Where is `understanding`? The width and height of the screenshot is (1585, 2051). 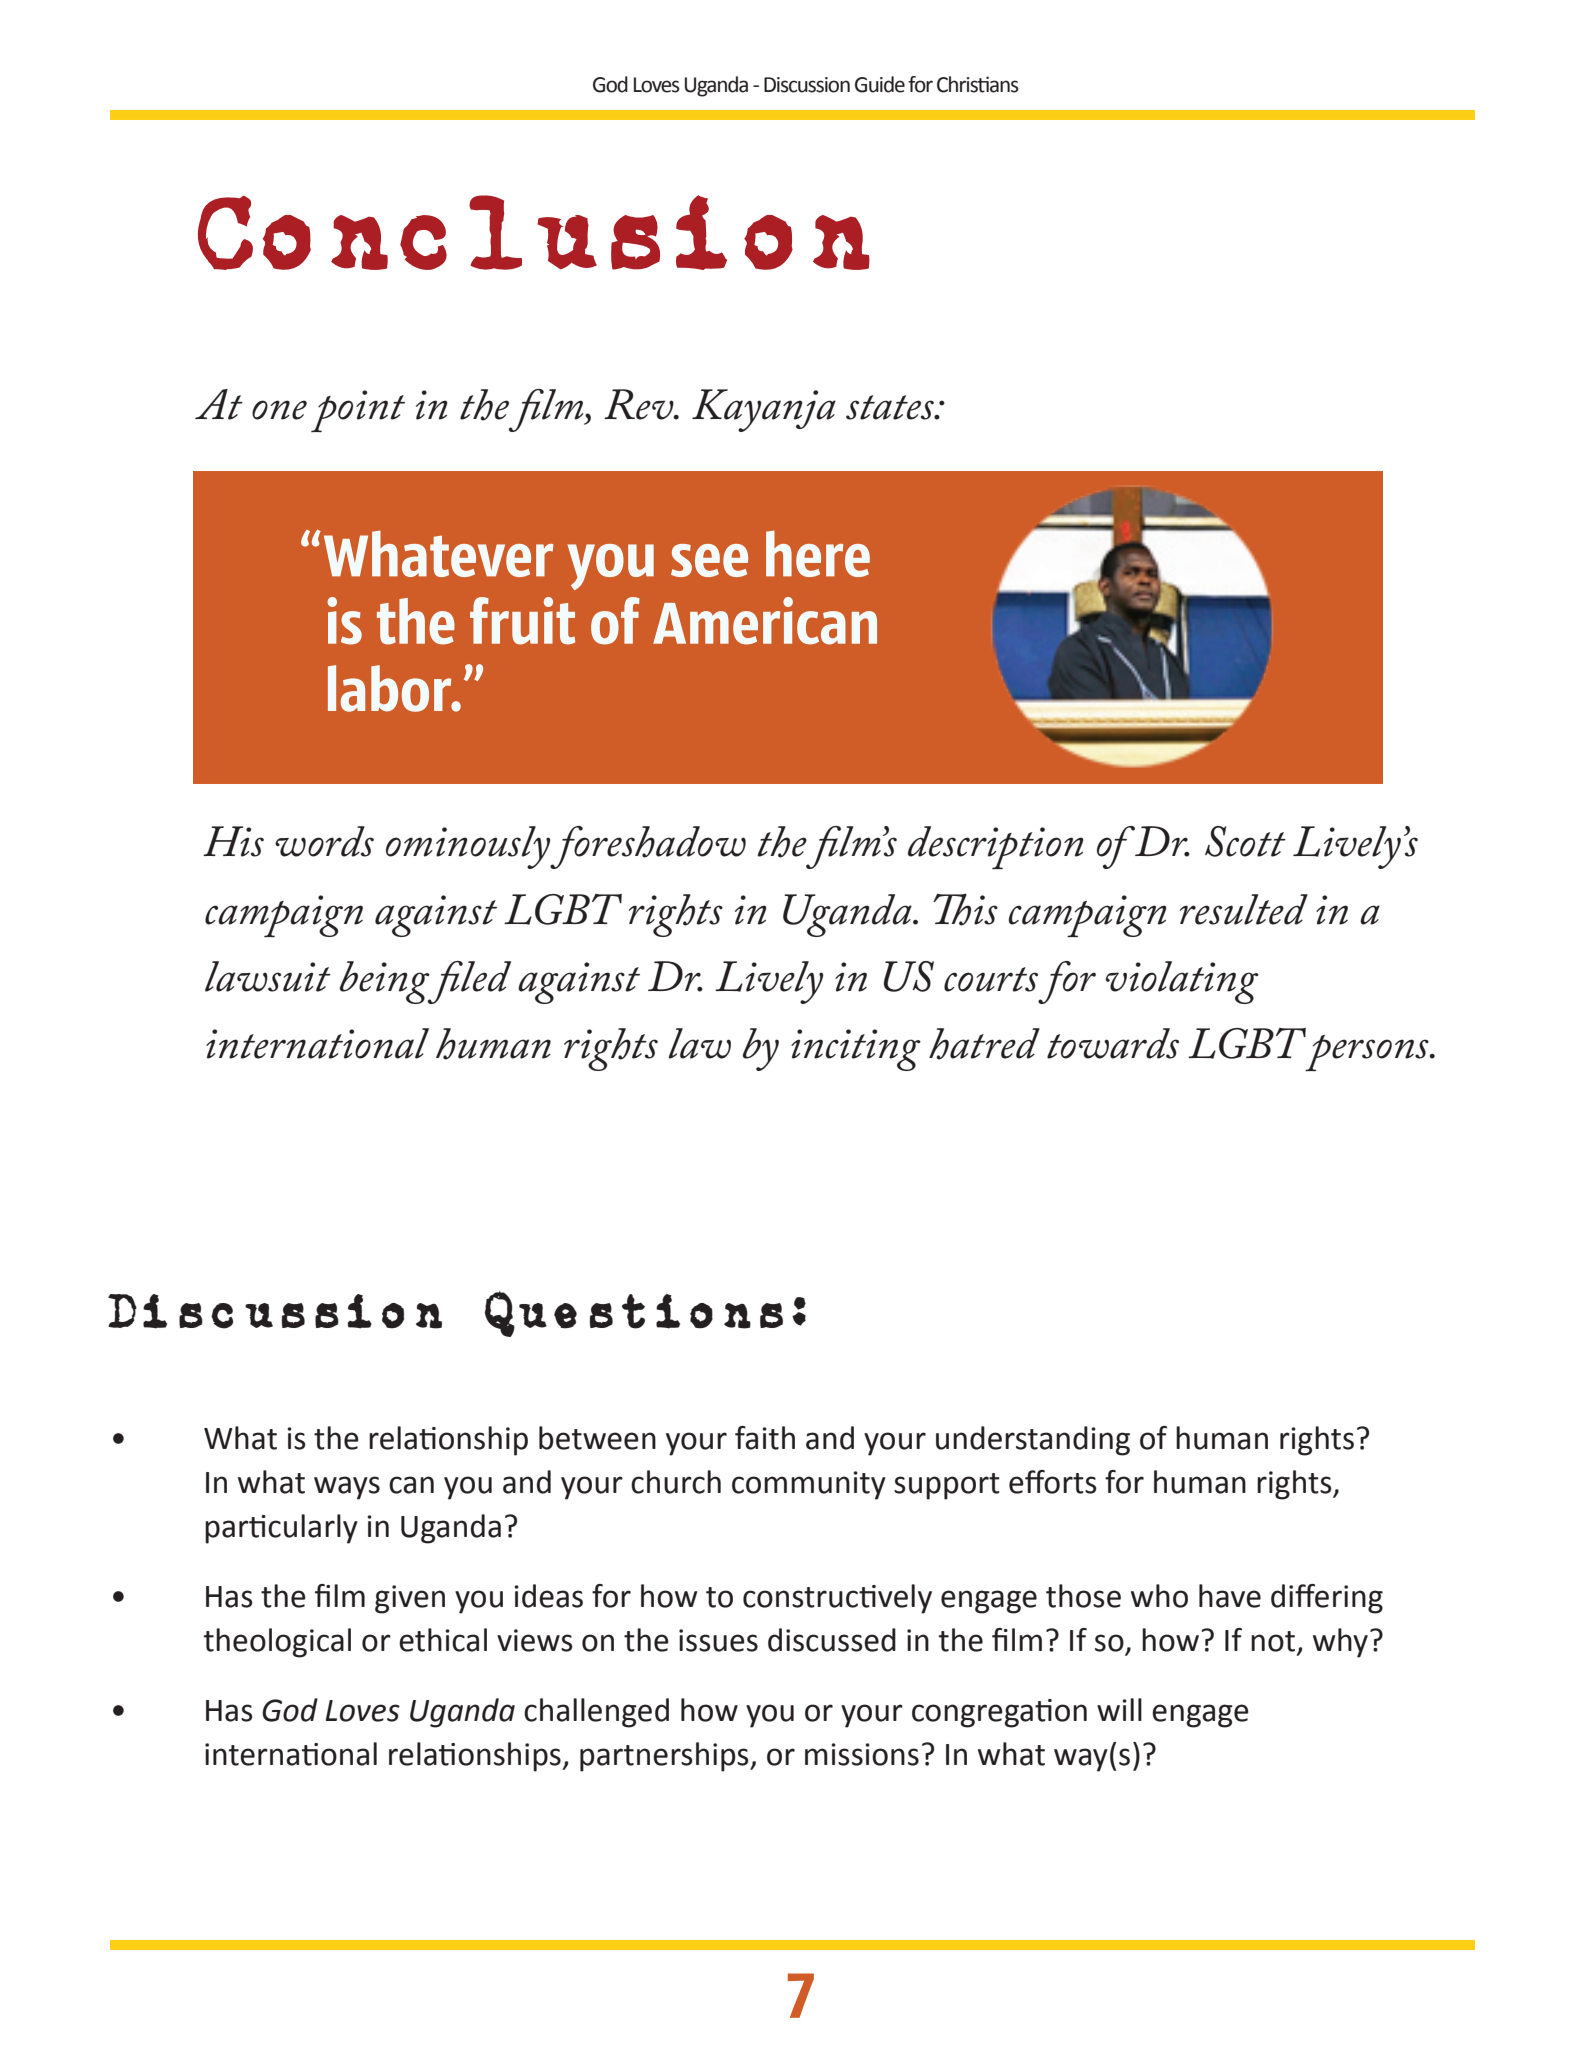
understanding is located at coordinates (1033, 1441).
